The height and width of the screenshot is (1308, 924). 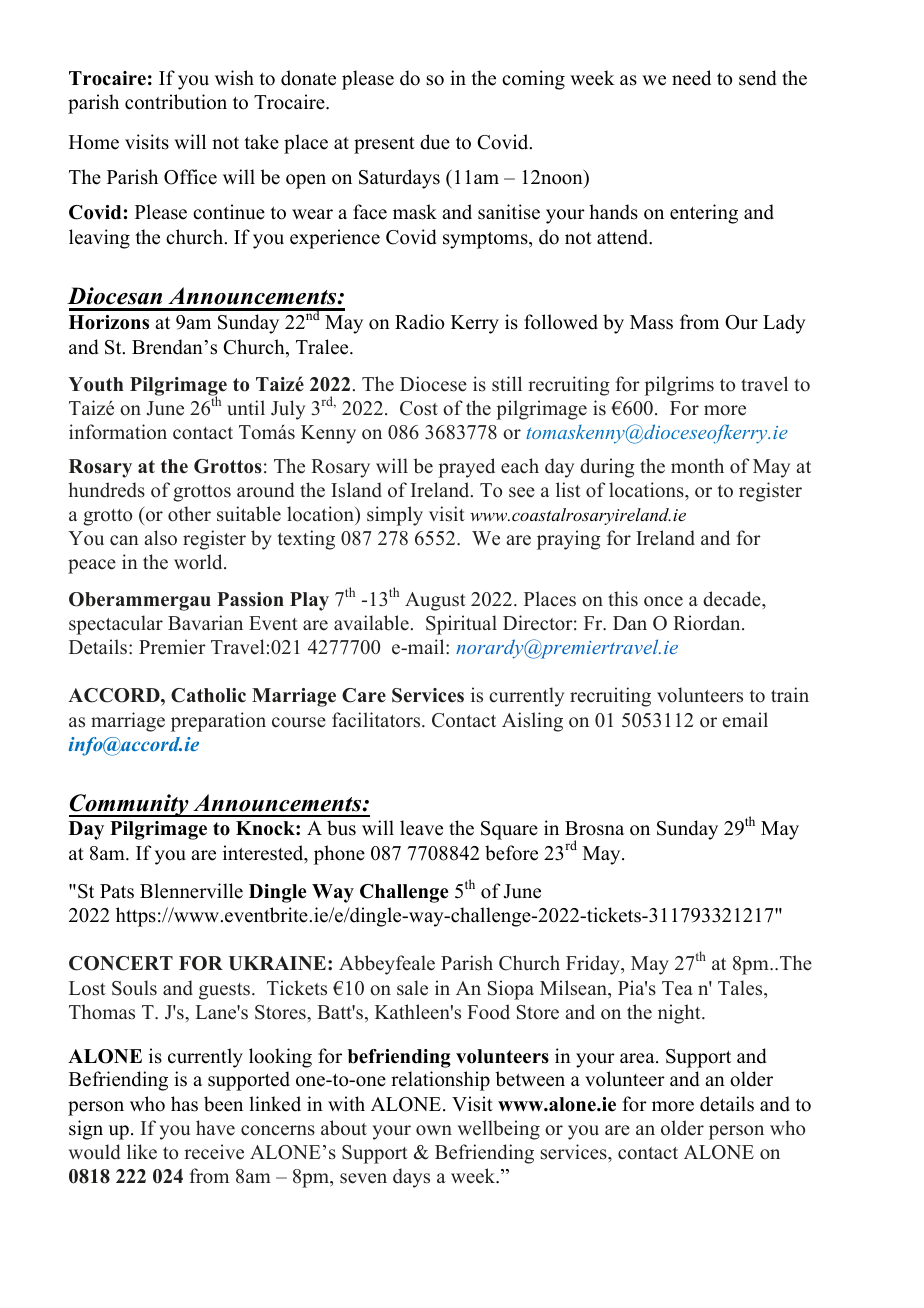 I want to click on Riordan, so click(x=708, y=623).
